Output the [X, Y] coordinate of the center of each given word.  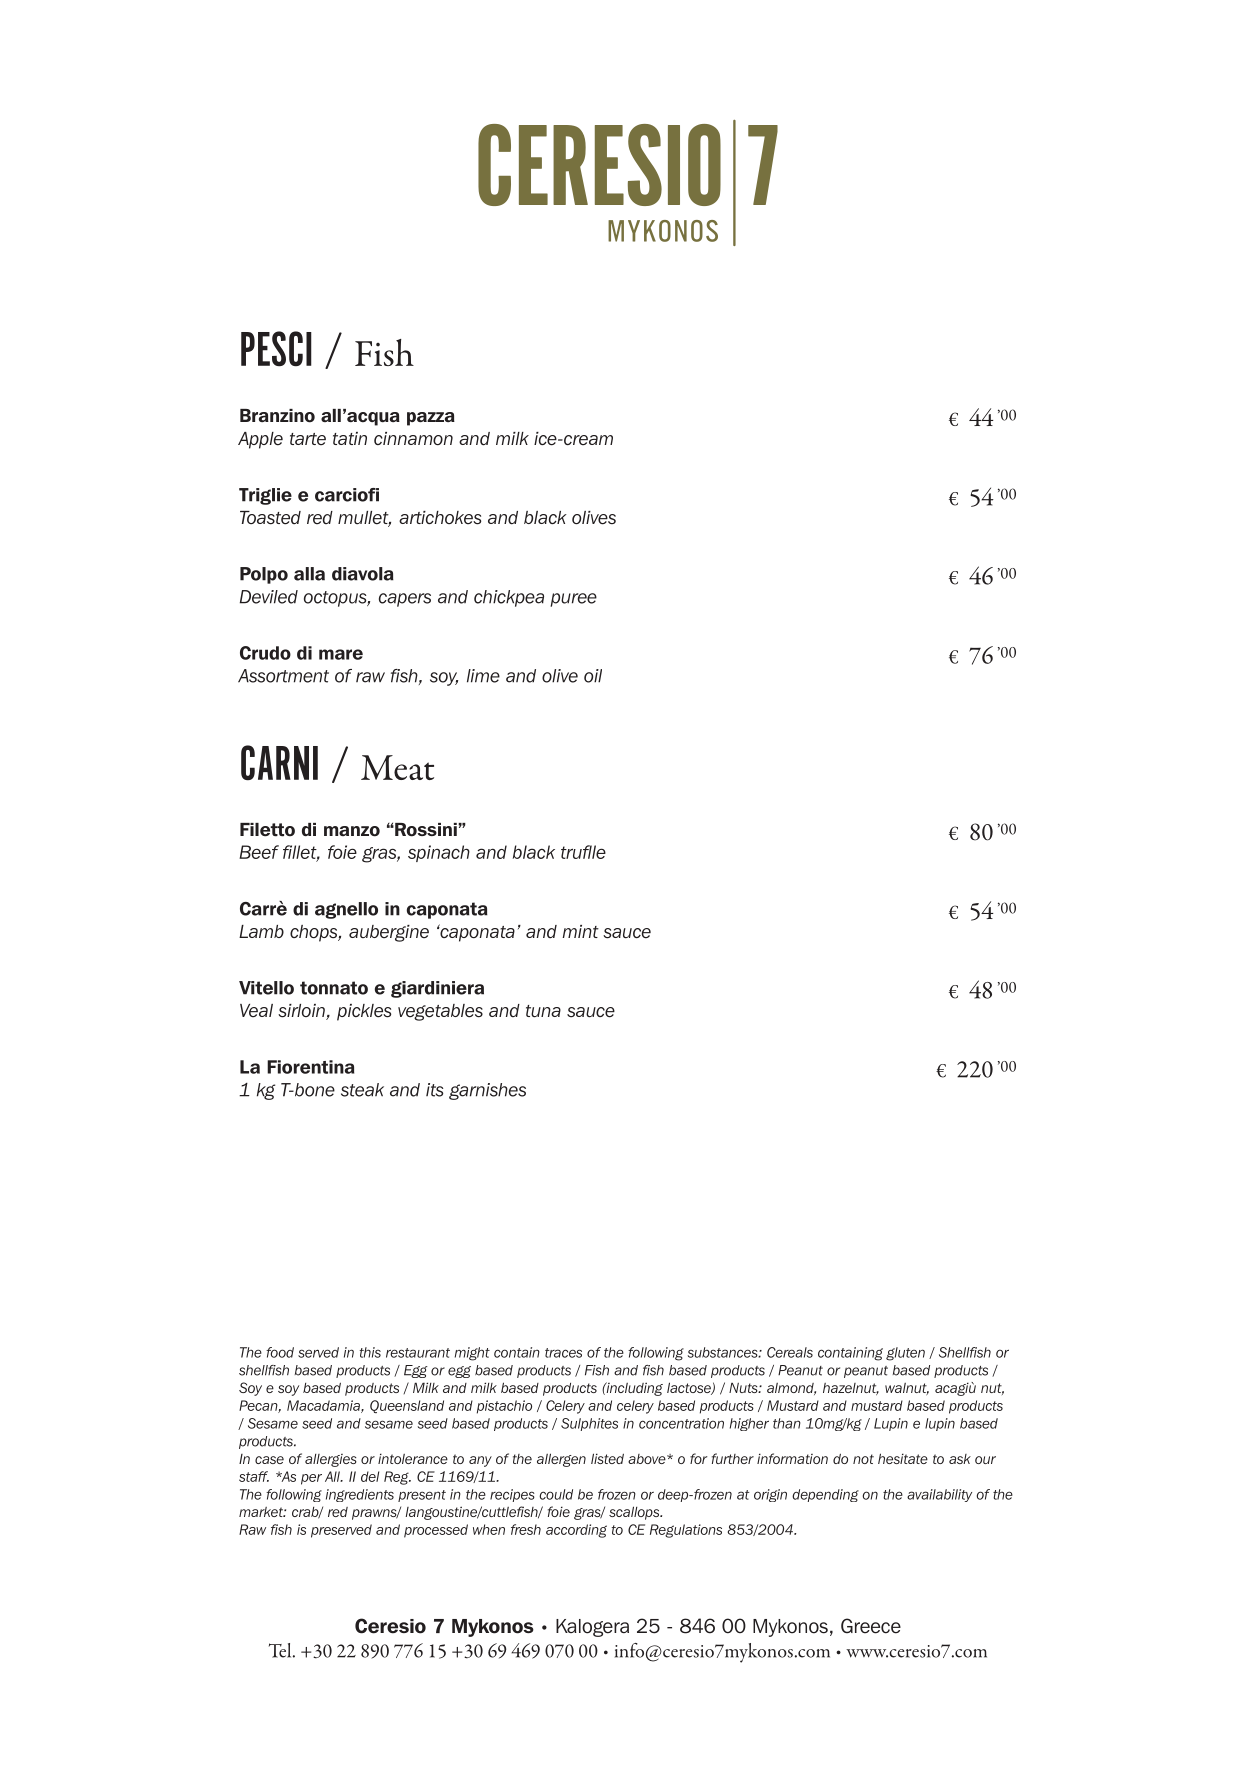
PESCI [276, 349]
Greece [871, 1626]
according [576, 1531]
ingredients [360, 1495]
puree [573, 600]
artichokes [440, 518]
